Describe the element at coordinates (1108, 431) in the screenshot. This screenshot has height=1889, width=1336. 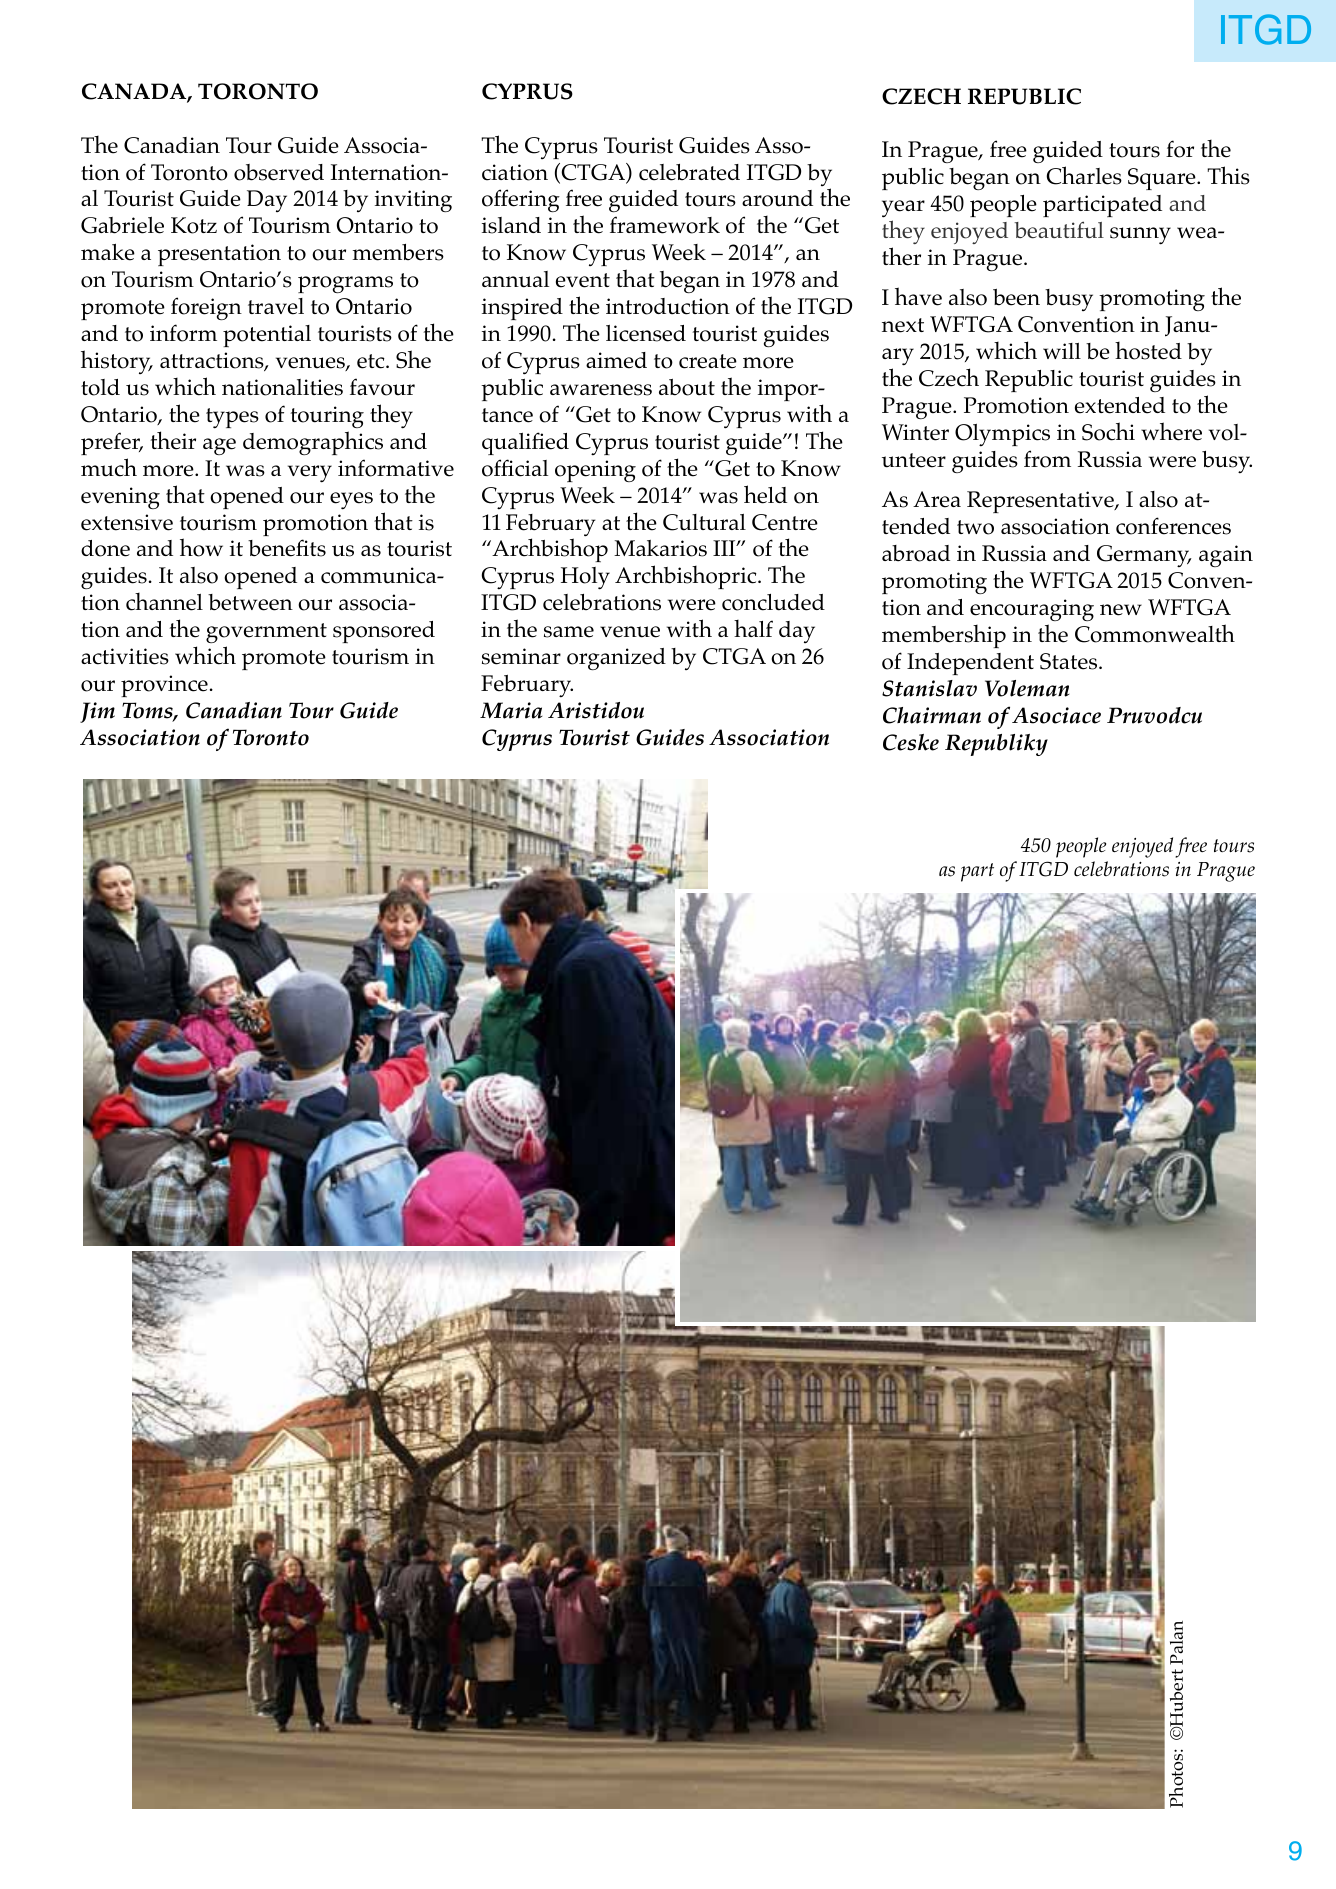
I see `Sochi` at that location.
